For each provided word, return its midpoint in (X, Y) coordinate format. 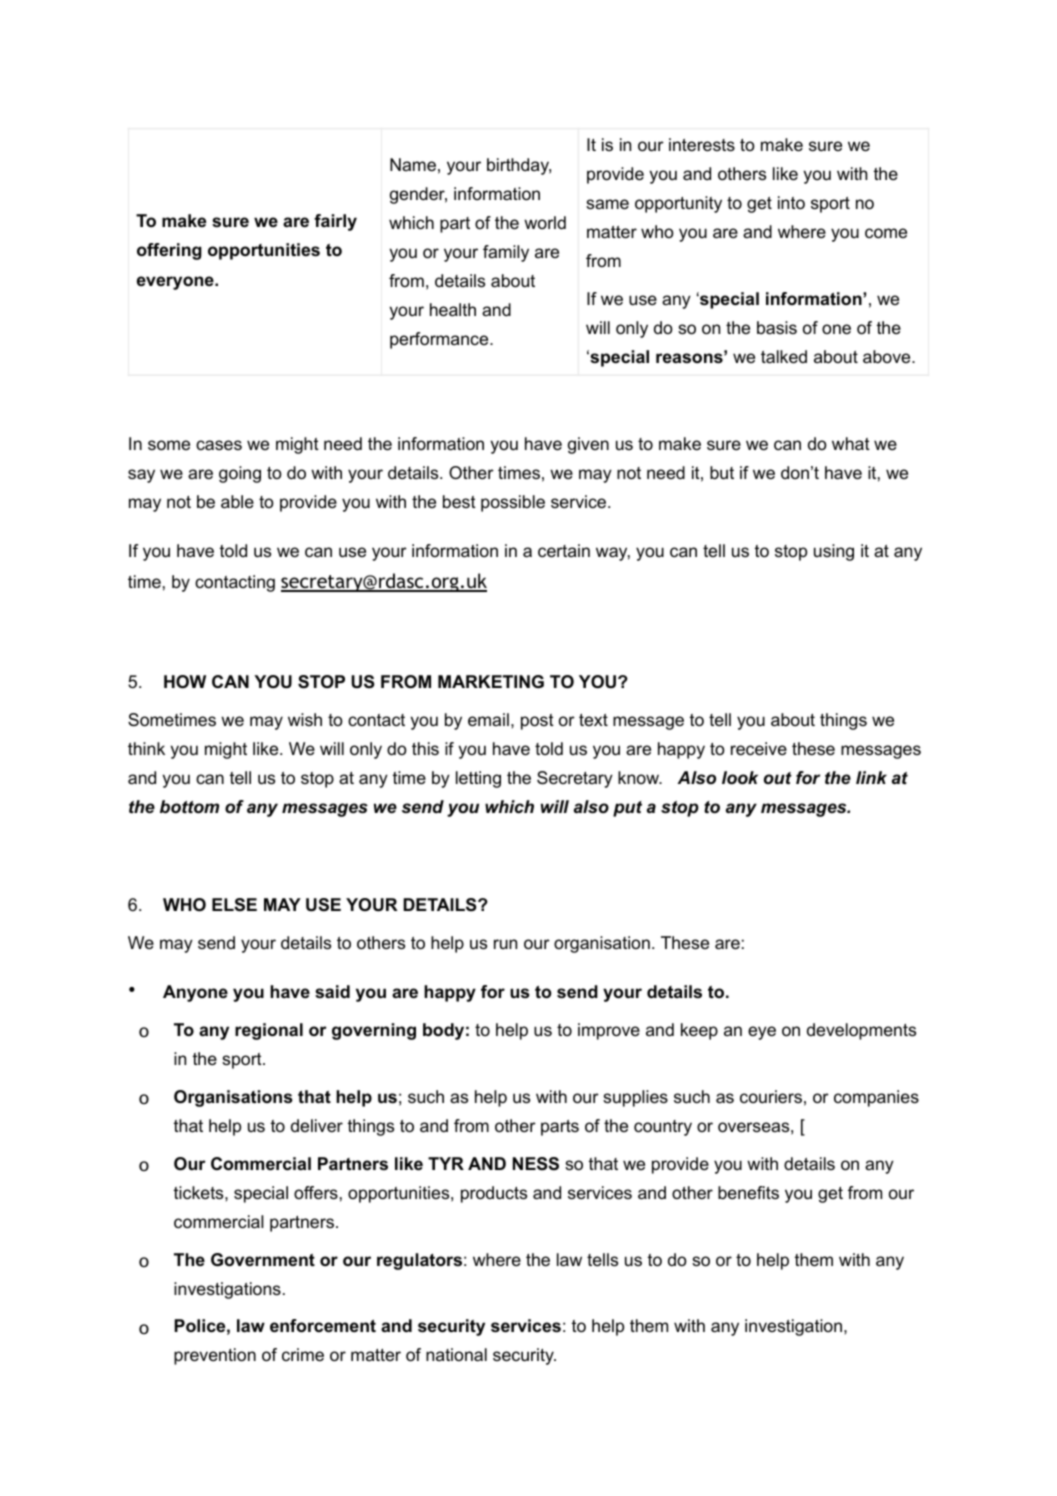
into (791, 203)
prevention (215, 1356)
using (834, 552)
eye (762, 1033)
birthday (519, 166)
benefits (748, 1192)
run (505, 944)
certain (564, 551)
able (237, 502)
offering (169, 251)
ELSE (234, 905)
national (456, 1354)
